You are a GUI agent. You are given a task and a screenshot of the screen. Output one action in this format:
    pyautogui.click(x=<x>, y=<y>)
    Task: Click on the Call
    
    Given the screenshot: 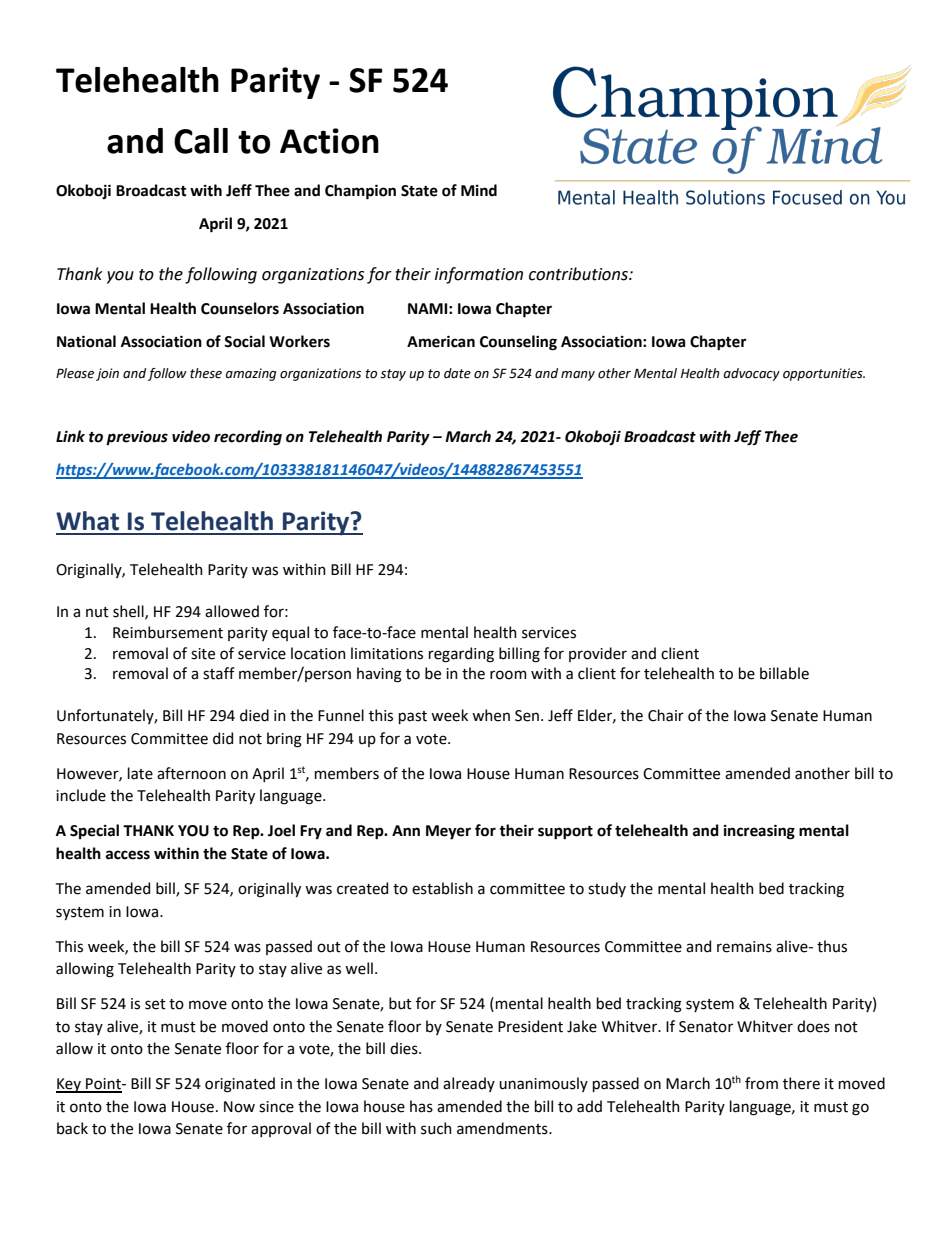 What is the action you would take?
    pyautogui.click(x=201, y=141)
